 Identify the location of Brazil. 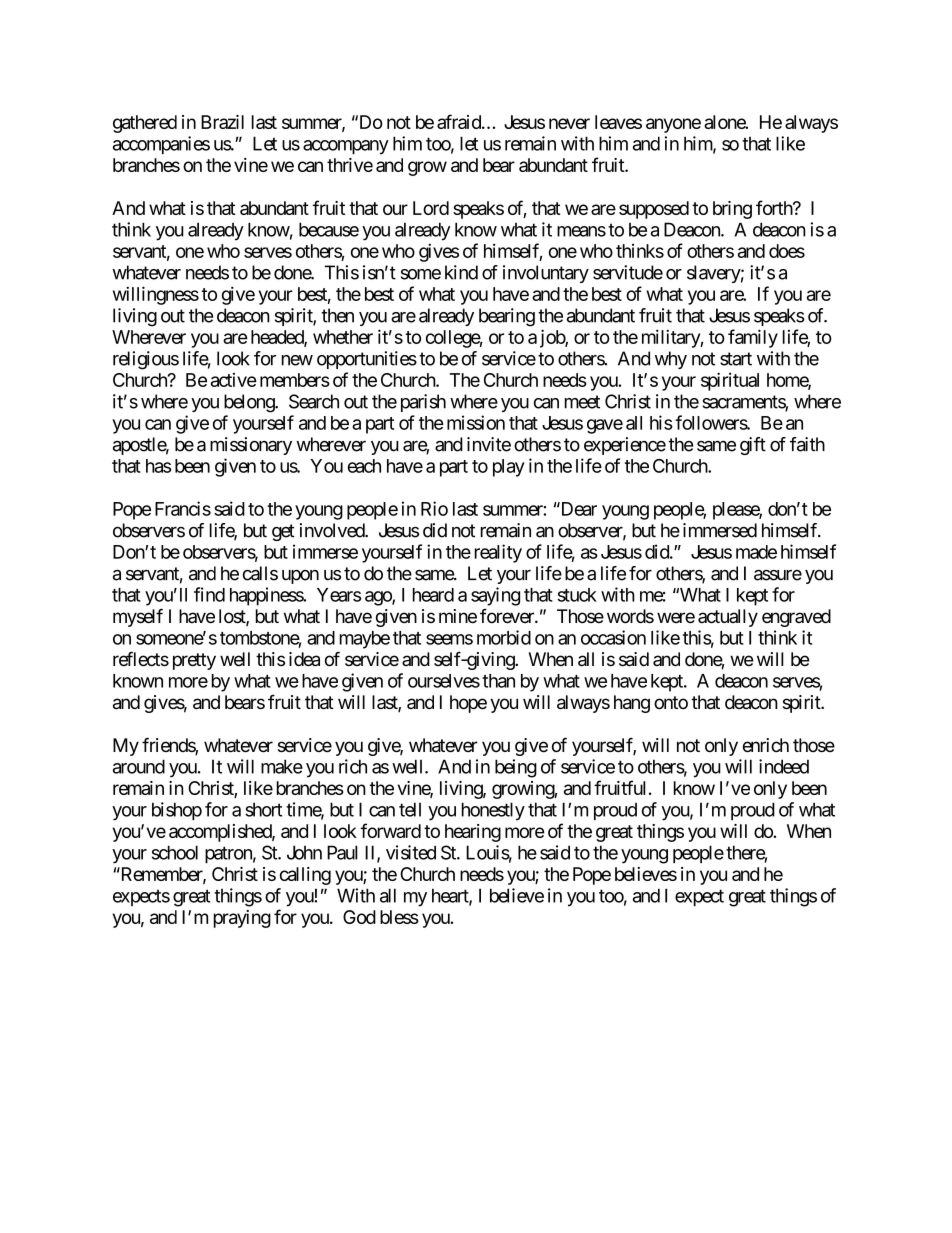
(222, 122).
